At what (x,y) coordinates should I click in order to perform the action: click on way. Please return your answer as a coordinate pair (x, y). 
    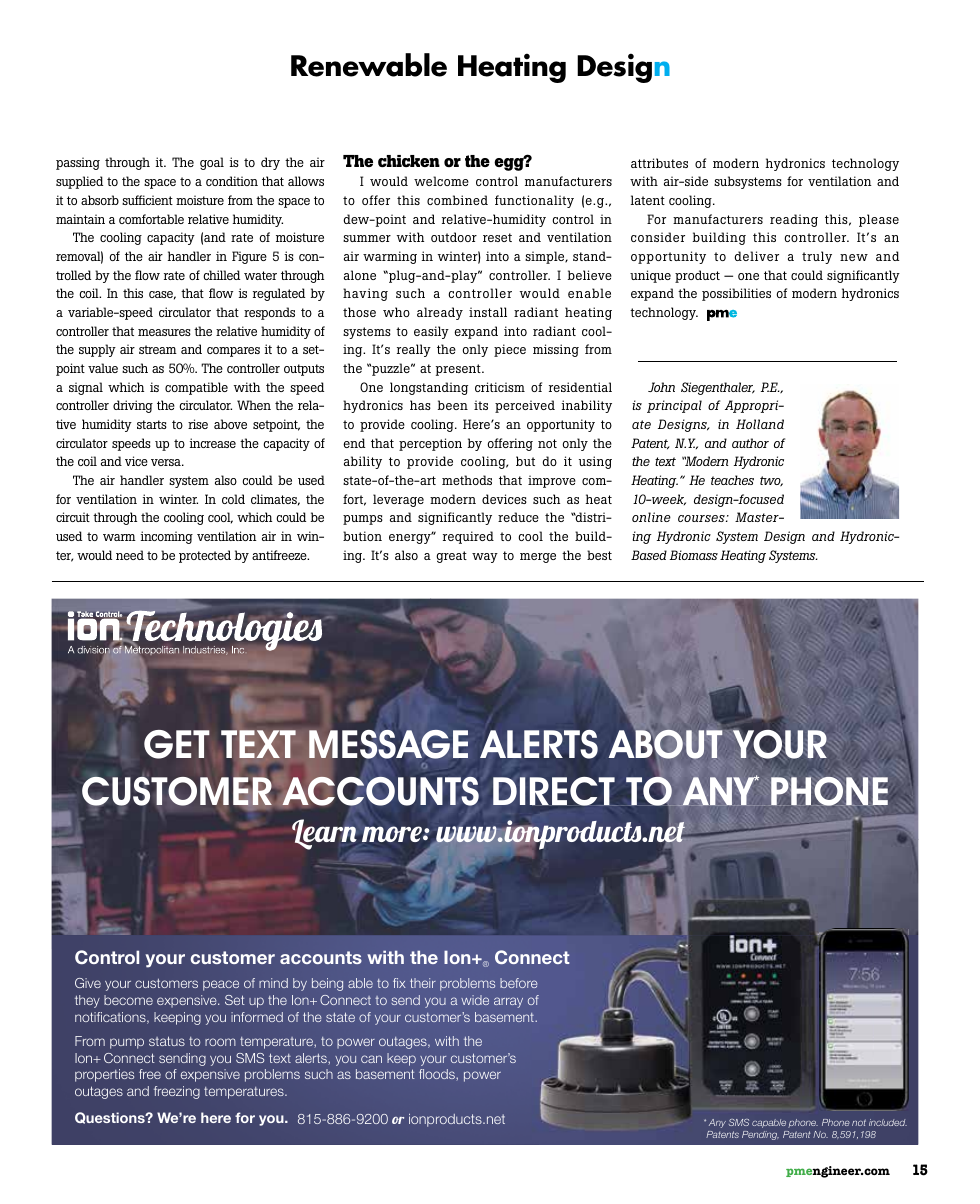
    Looking at the image, I should click on (485, 558).
